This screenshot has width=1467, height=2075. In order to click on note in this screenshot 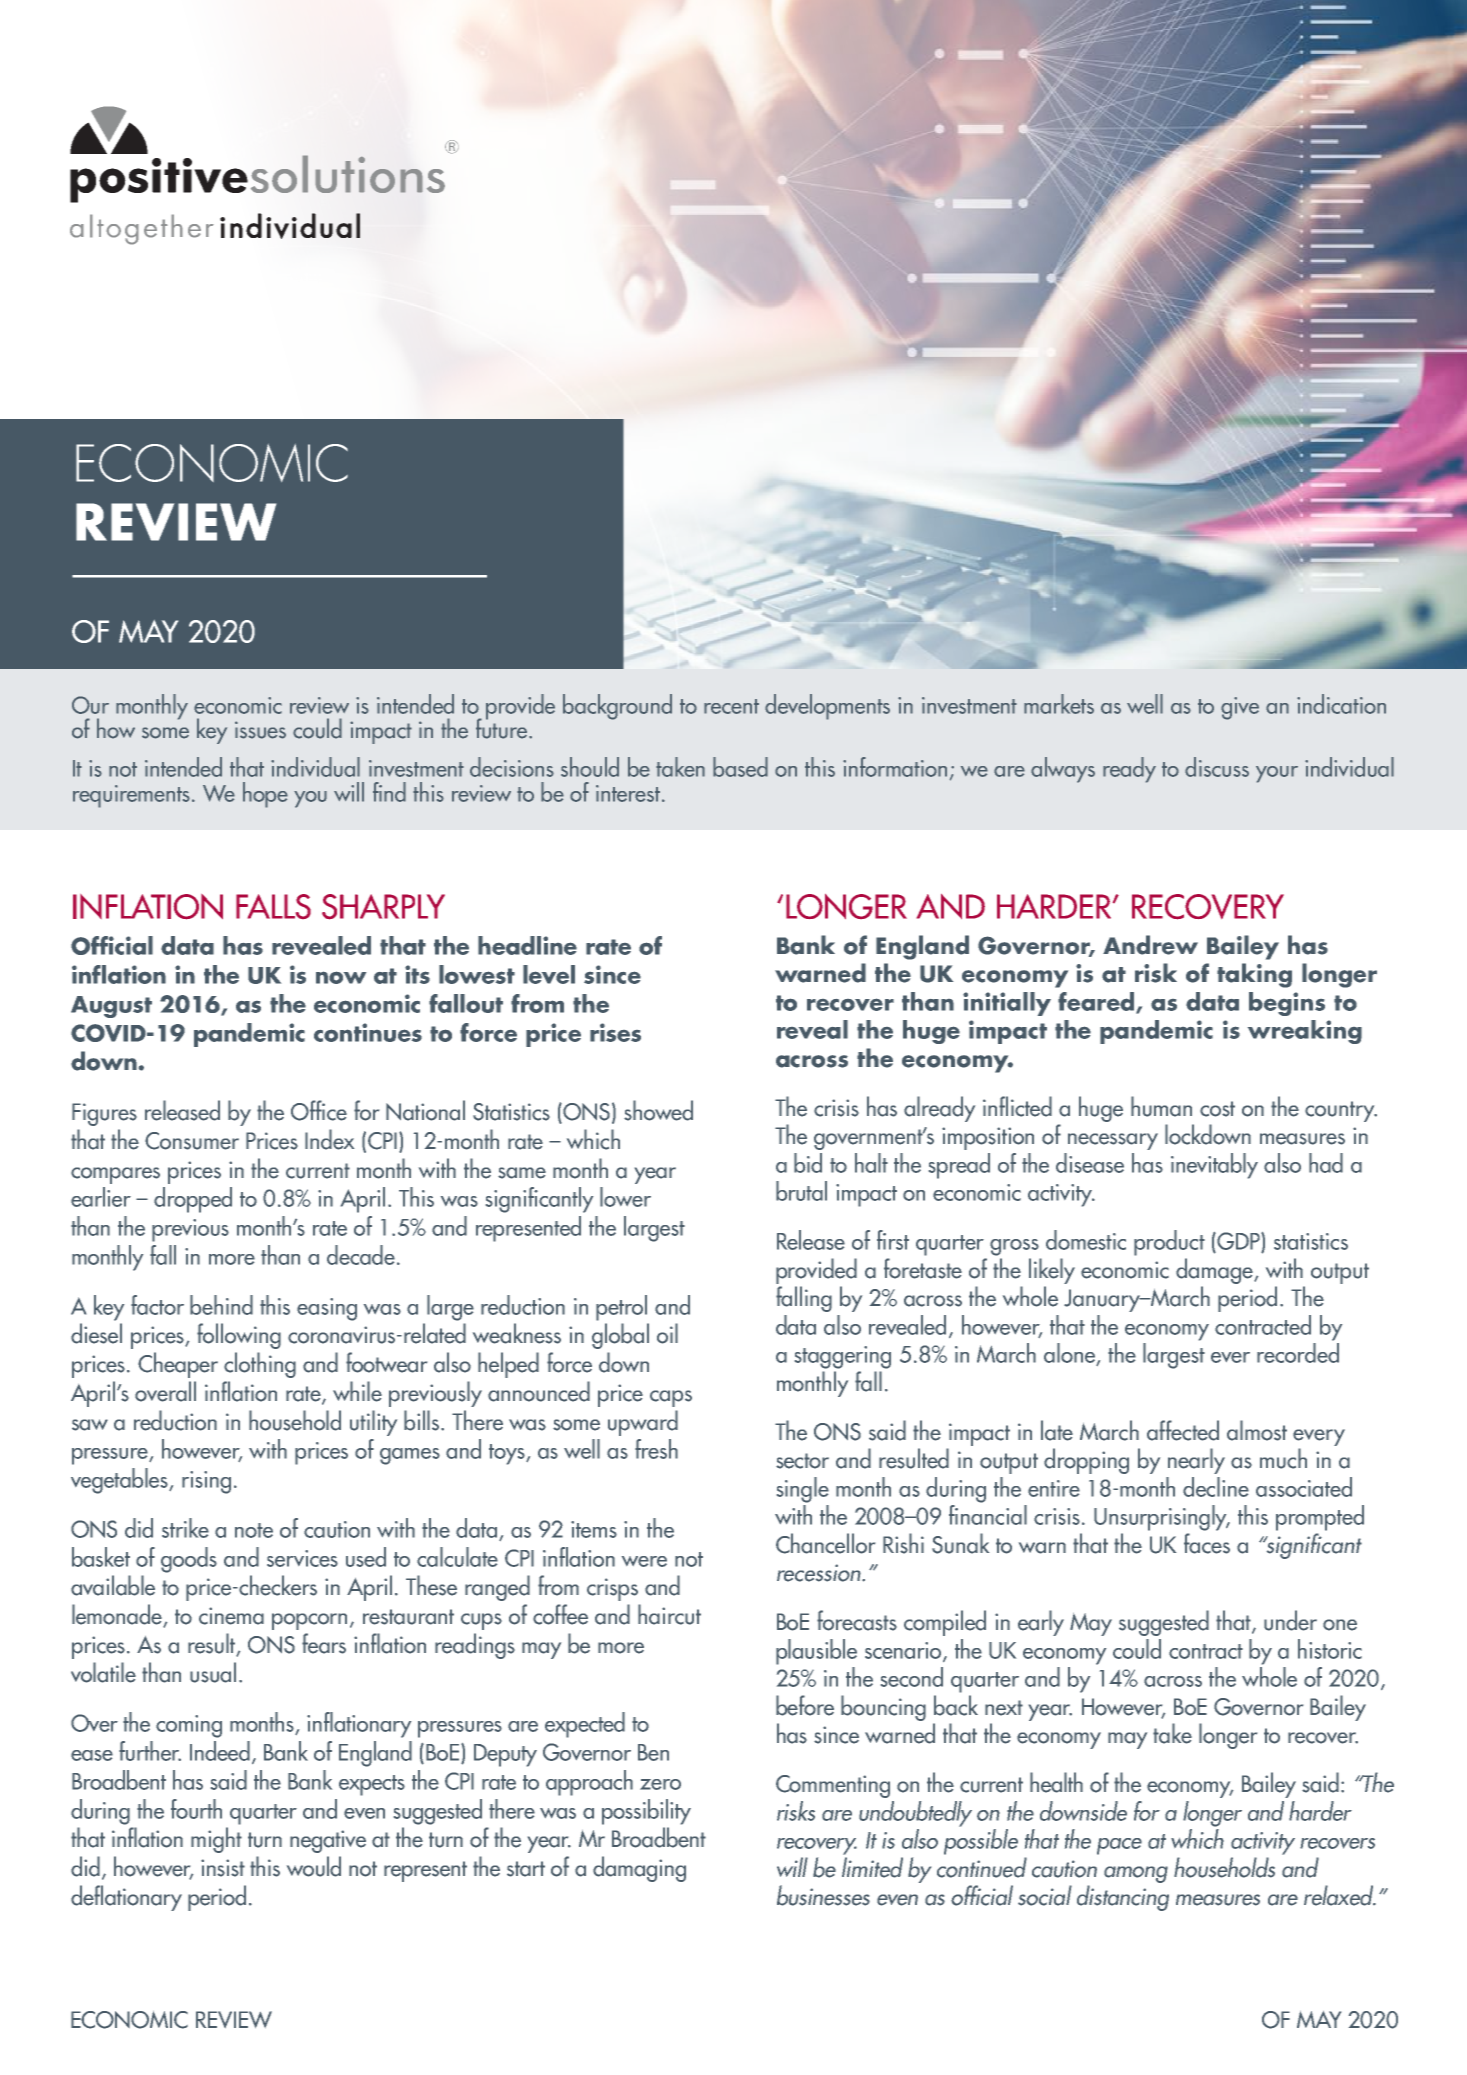, I will do `click(254, 1530)`.
